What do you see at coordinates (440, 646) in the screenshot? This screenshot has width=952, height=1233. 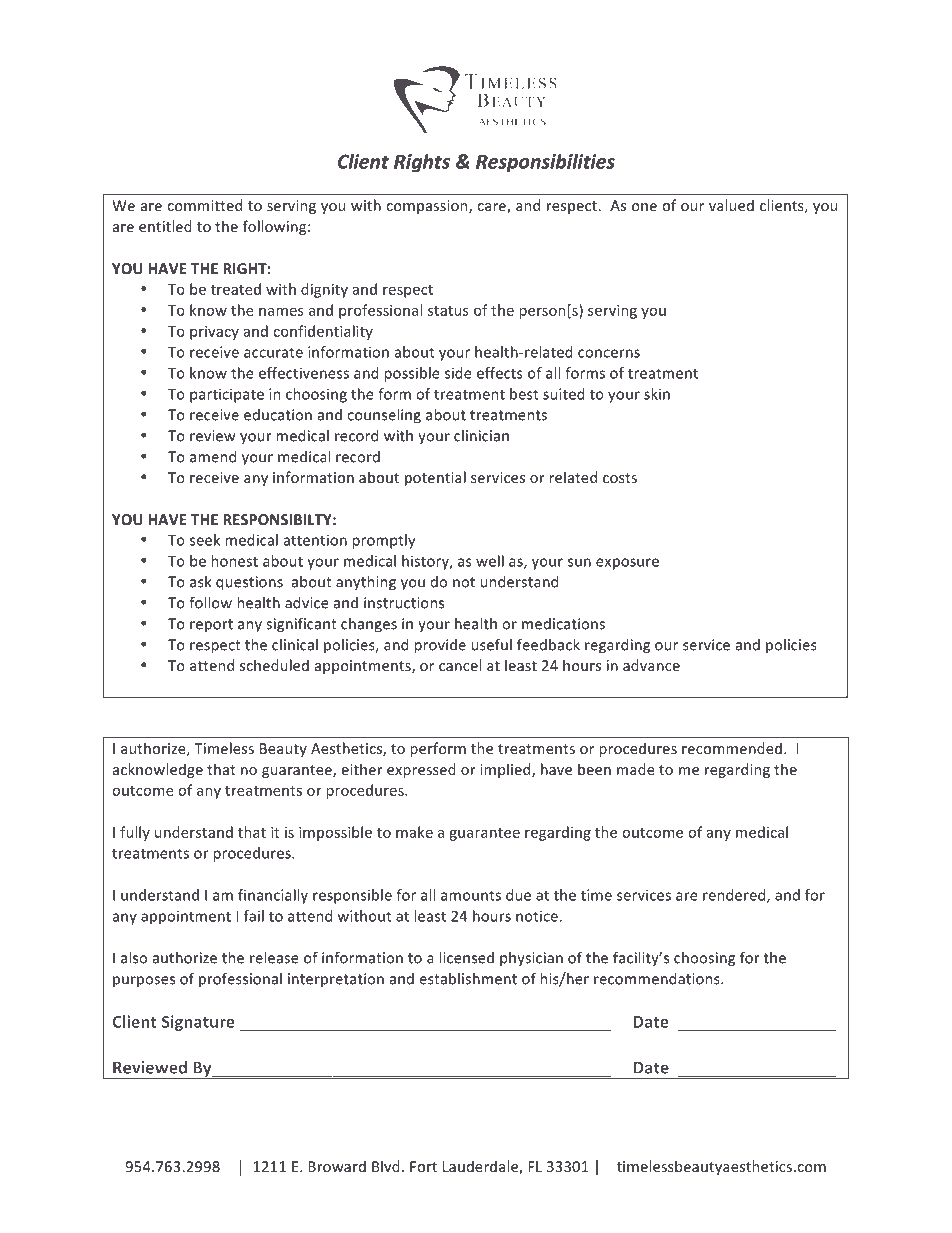 I see `provide` at bounding box center [440, 646].
